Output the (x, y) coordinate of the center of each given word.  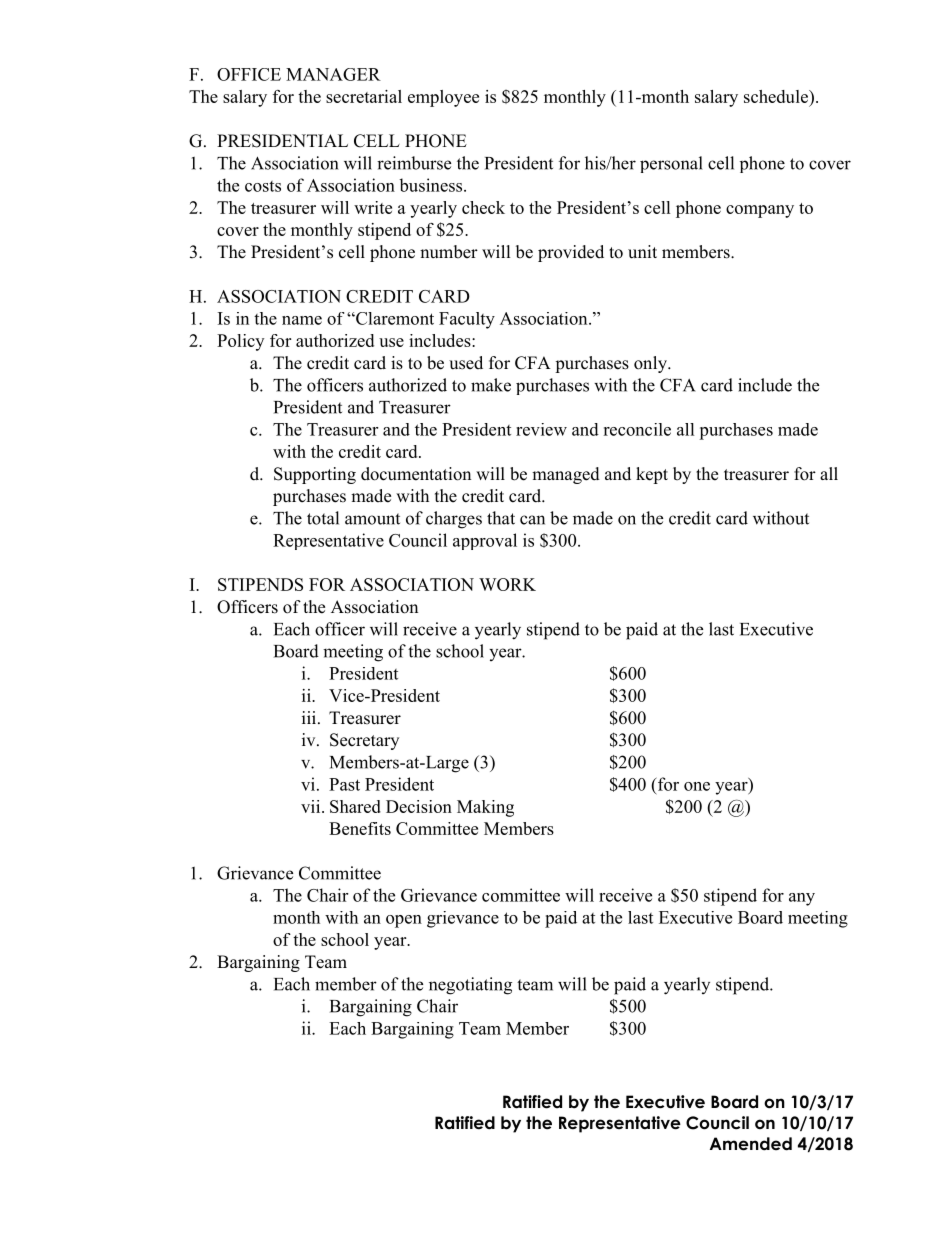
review (541, 429)
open (404, 921)
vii (312, 806)
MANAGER (333, 74)
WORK (507, 584)
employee (443, 98)
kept (652, 475)
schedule (777, 96)
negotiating (470, 986)
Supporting (315, 475)
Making (485, 808)
